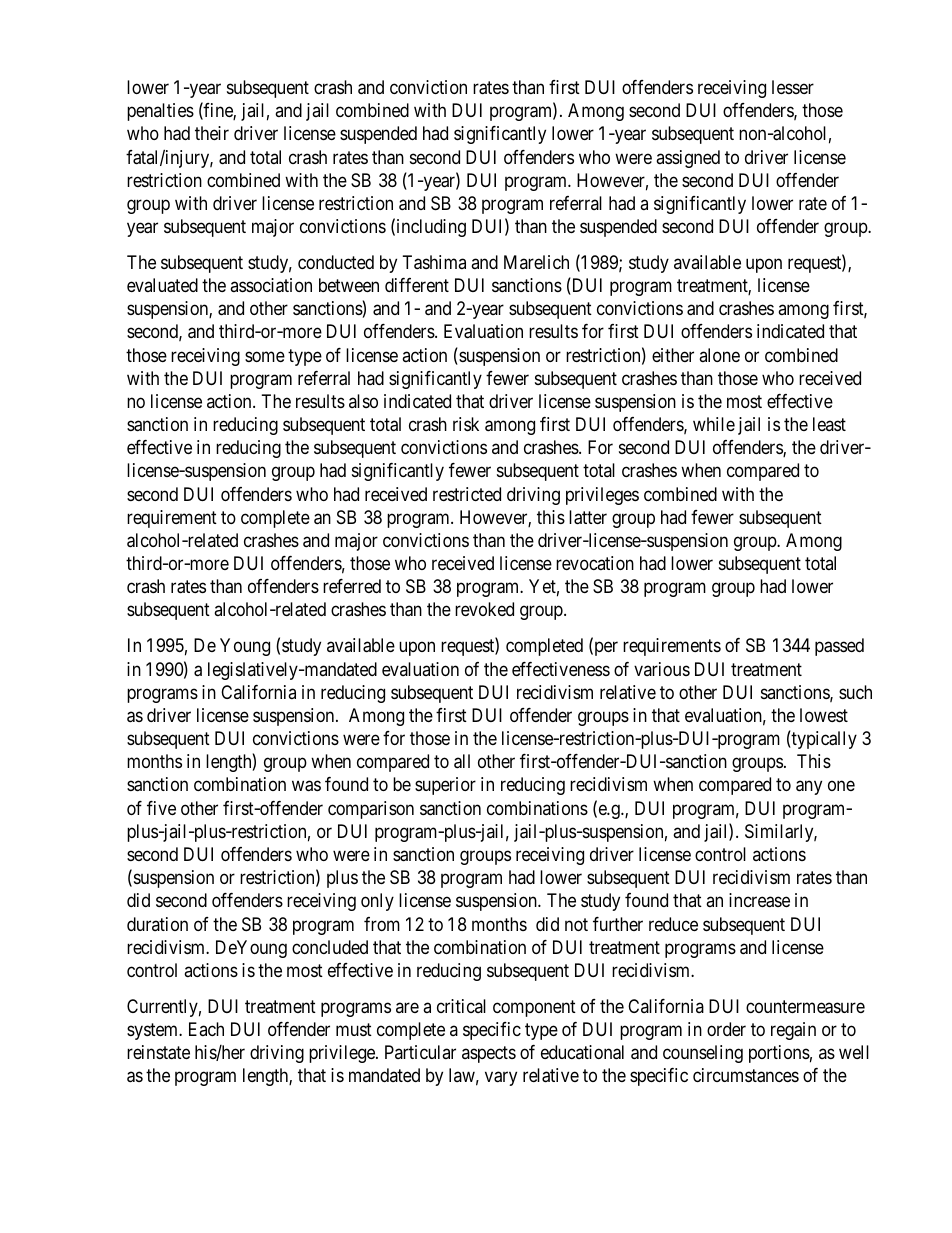 This screenshot has height=1233, width=952. I want to click on assigned, so click(688, 159).
